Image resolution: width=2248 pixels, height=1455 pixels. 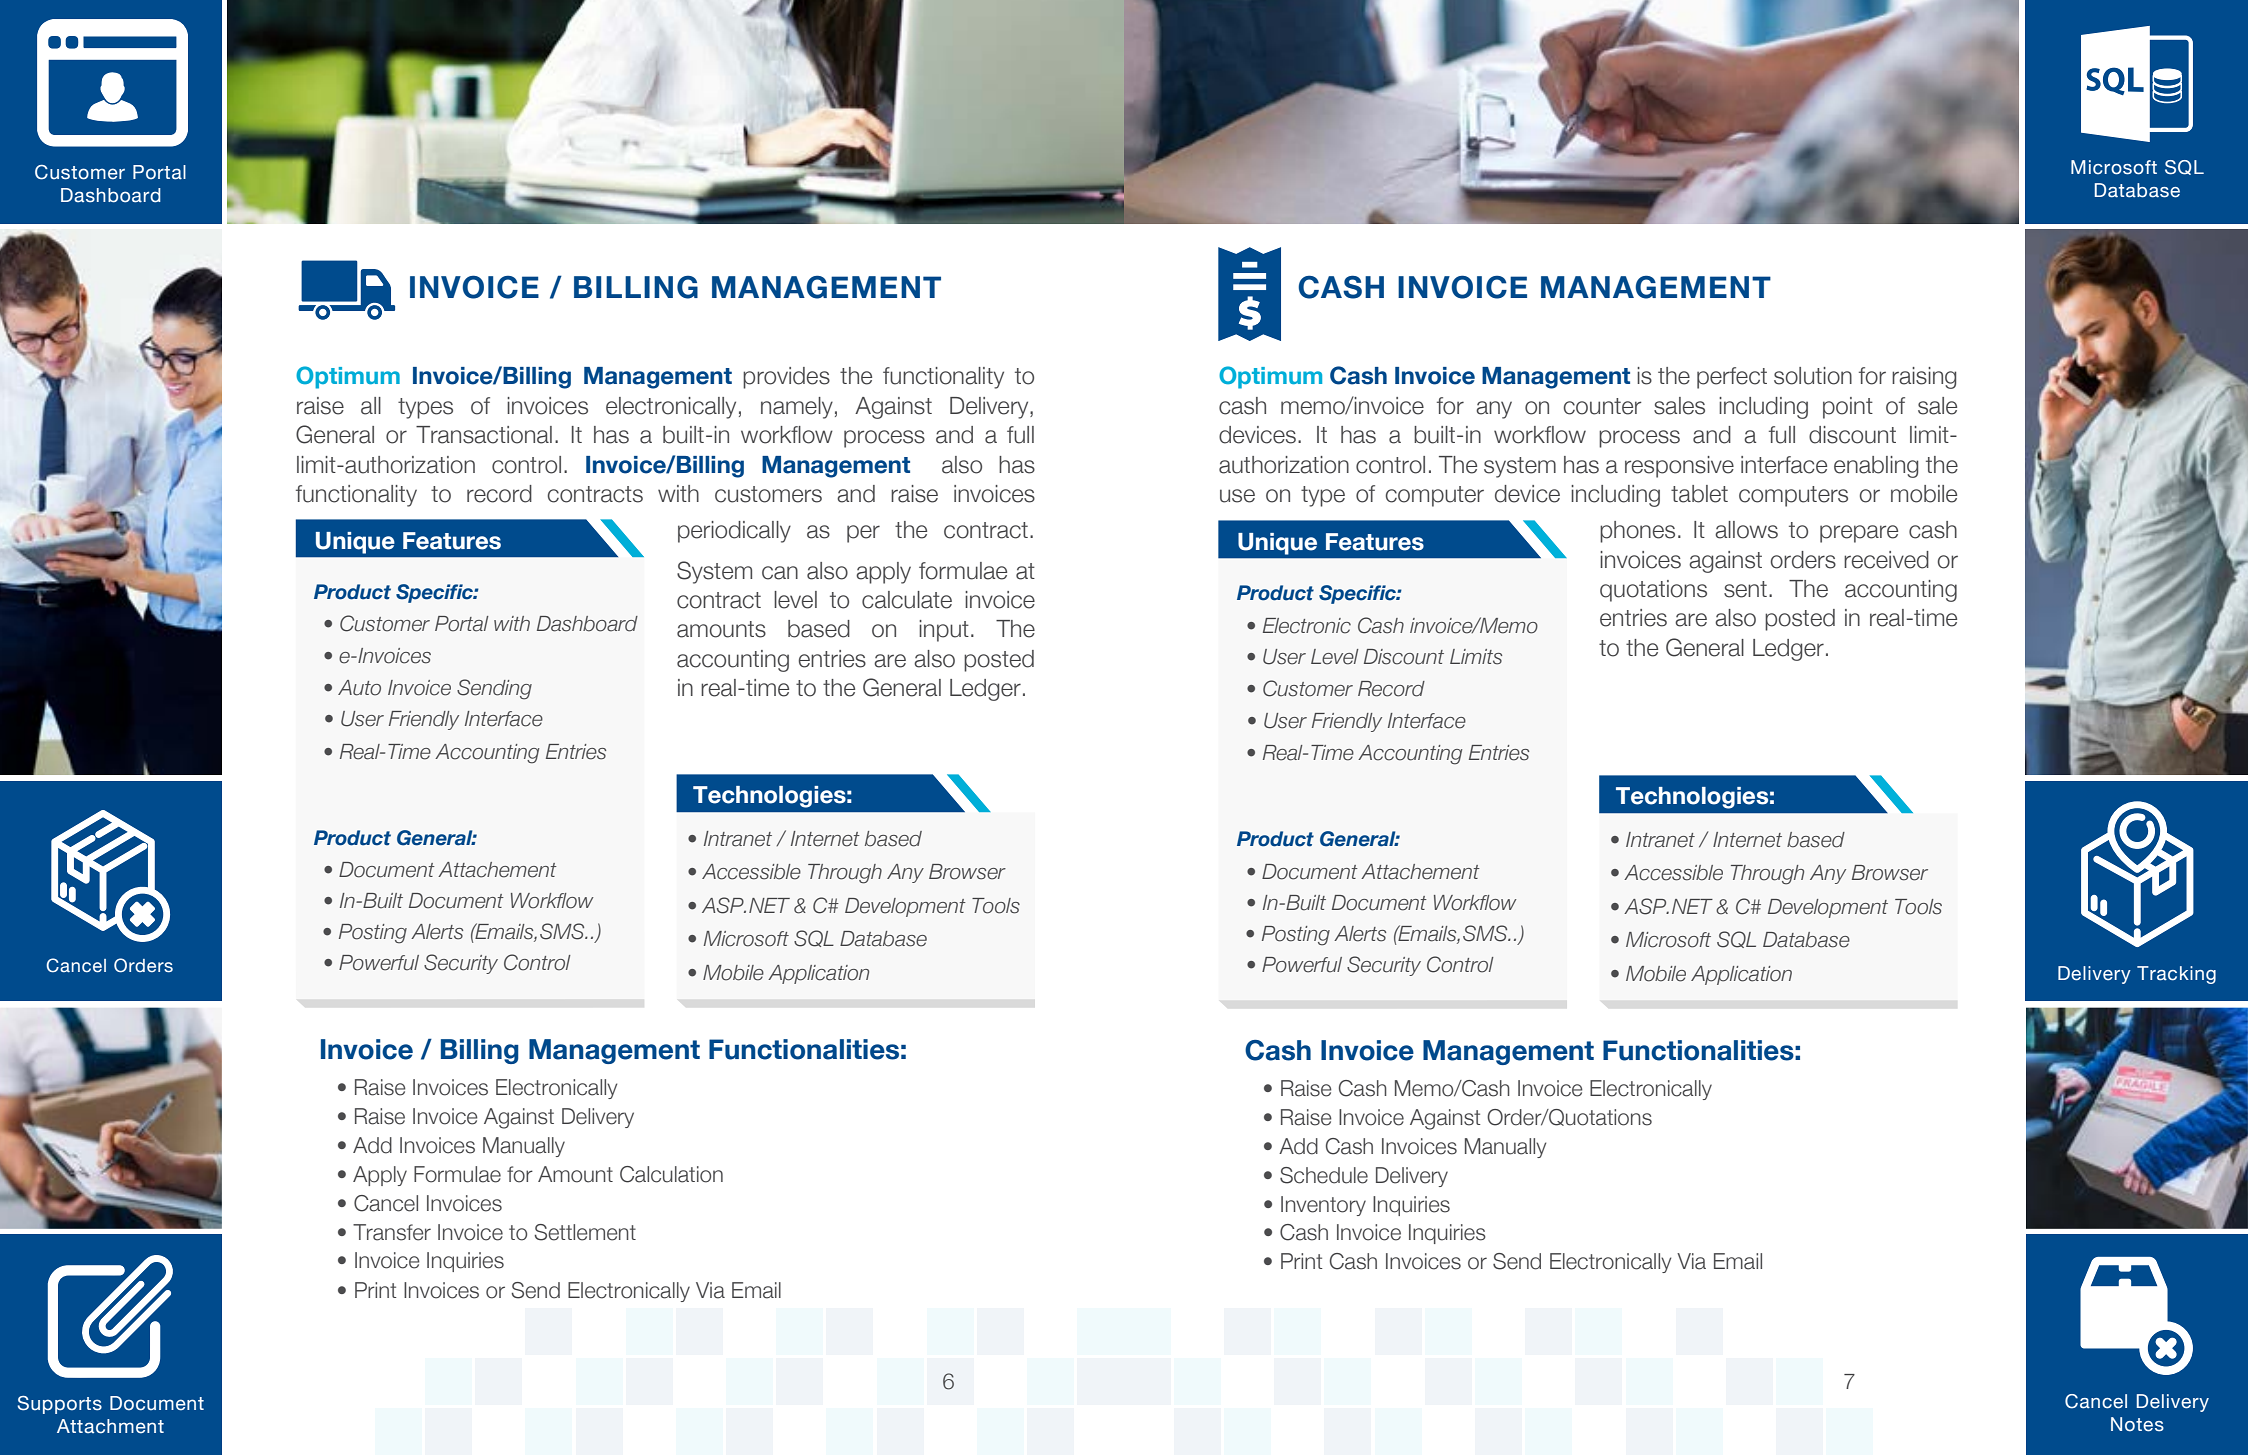 What do you see at coordinates (1848, 408) in the page?
I see `point` at bounding box center [1848, 408].
